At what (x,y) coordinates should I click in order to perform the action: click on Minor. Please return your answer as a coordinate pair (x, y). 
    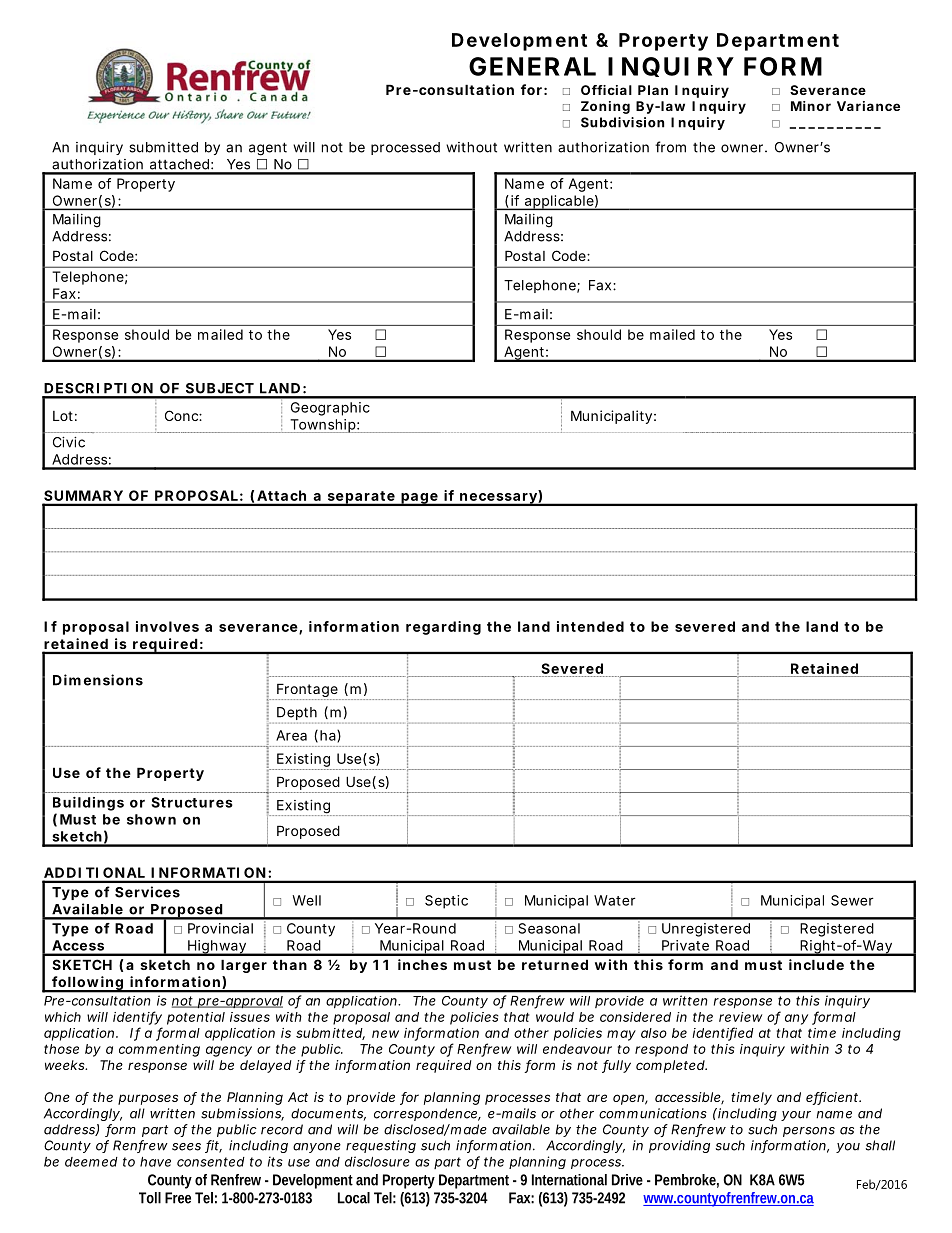
    Looking at the image, I should click on (811, 106).
